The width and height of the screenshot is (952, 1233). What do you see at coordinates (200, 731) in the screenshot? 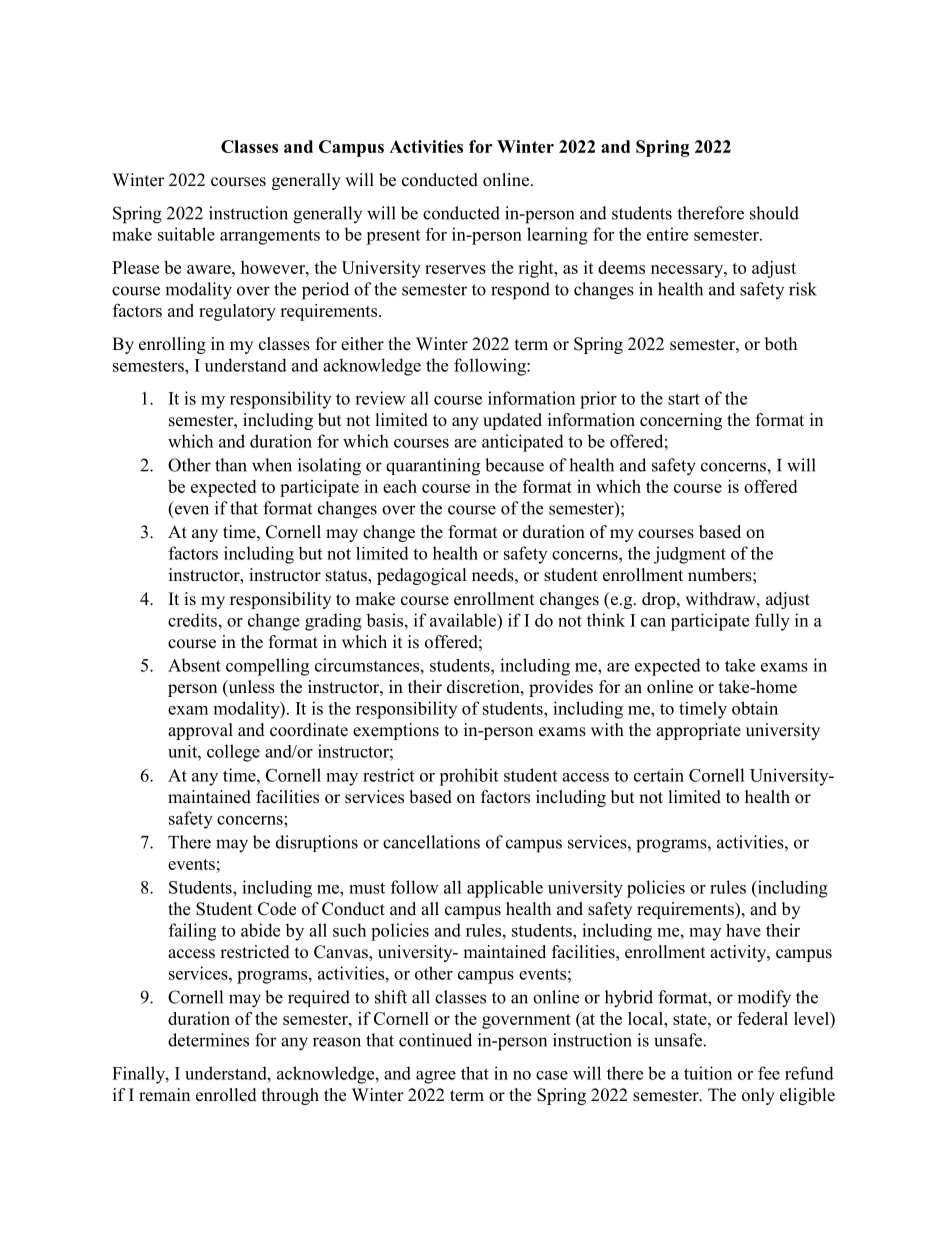
I see `approval` at bounding box center [200, 731].
